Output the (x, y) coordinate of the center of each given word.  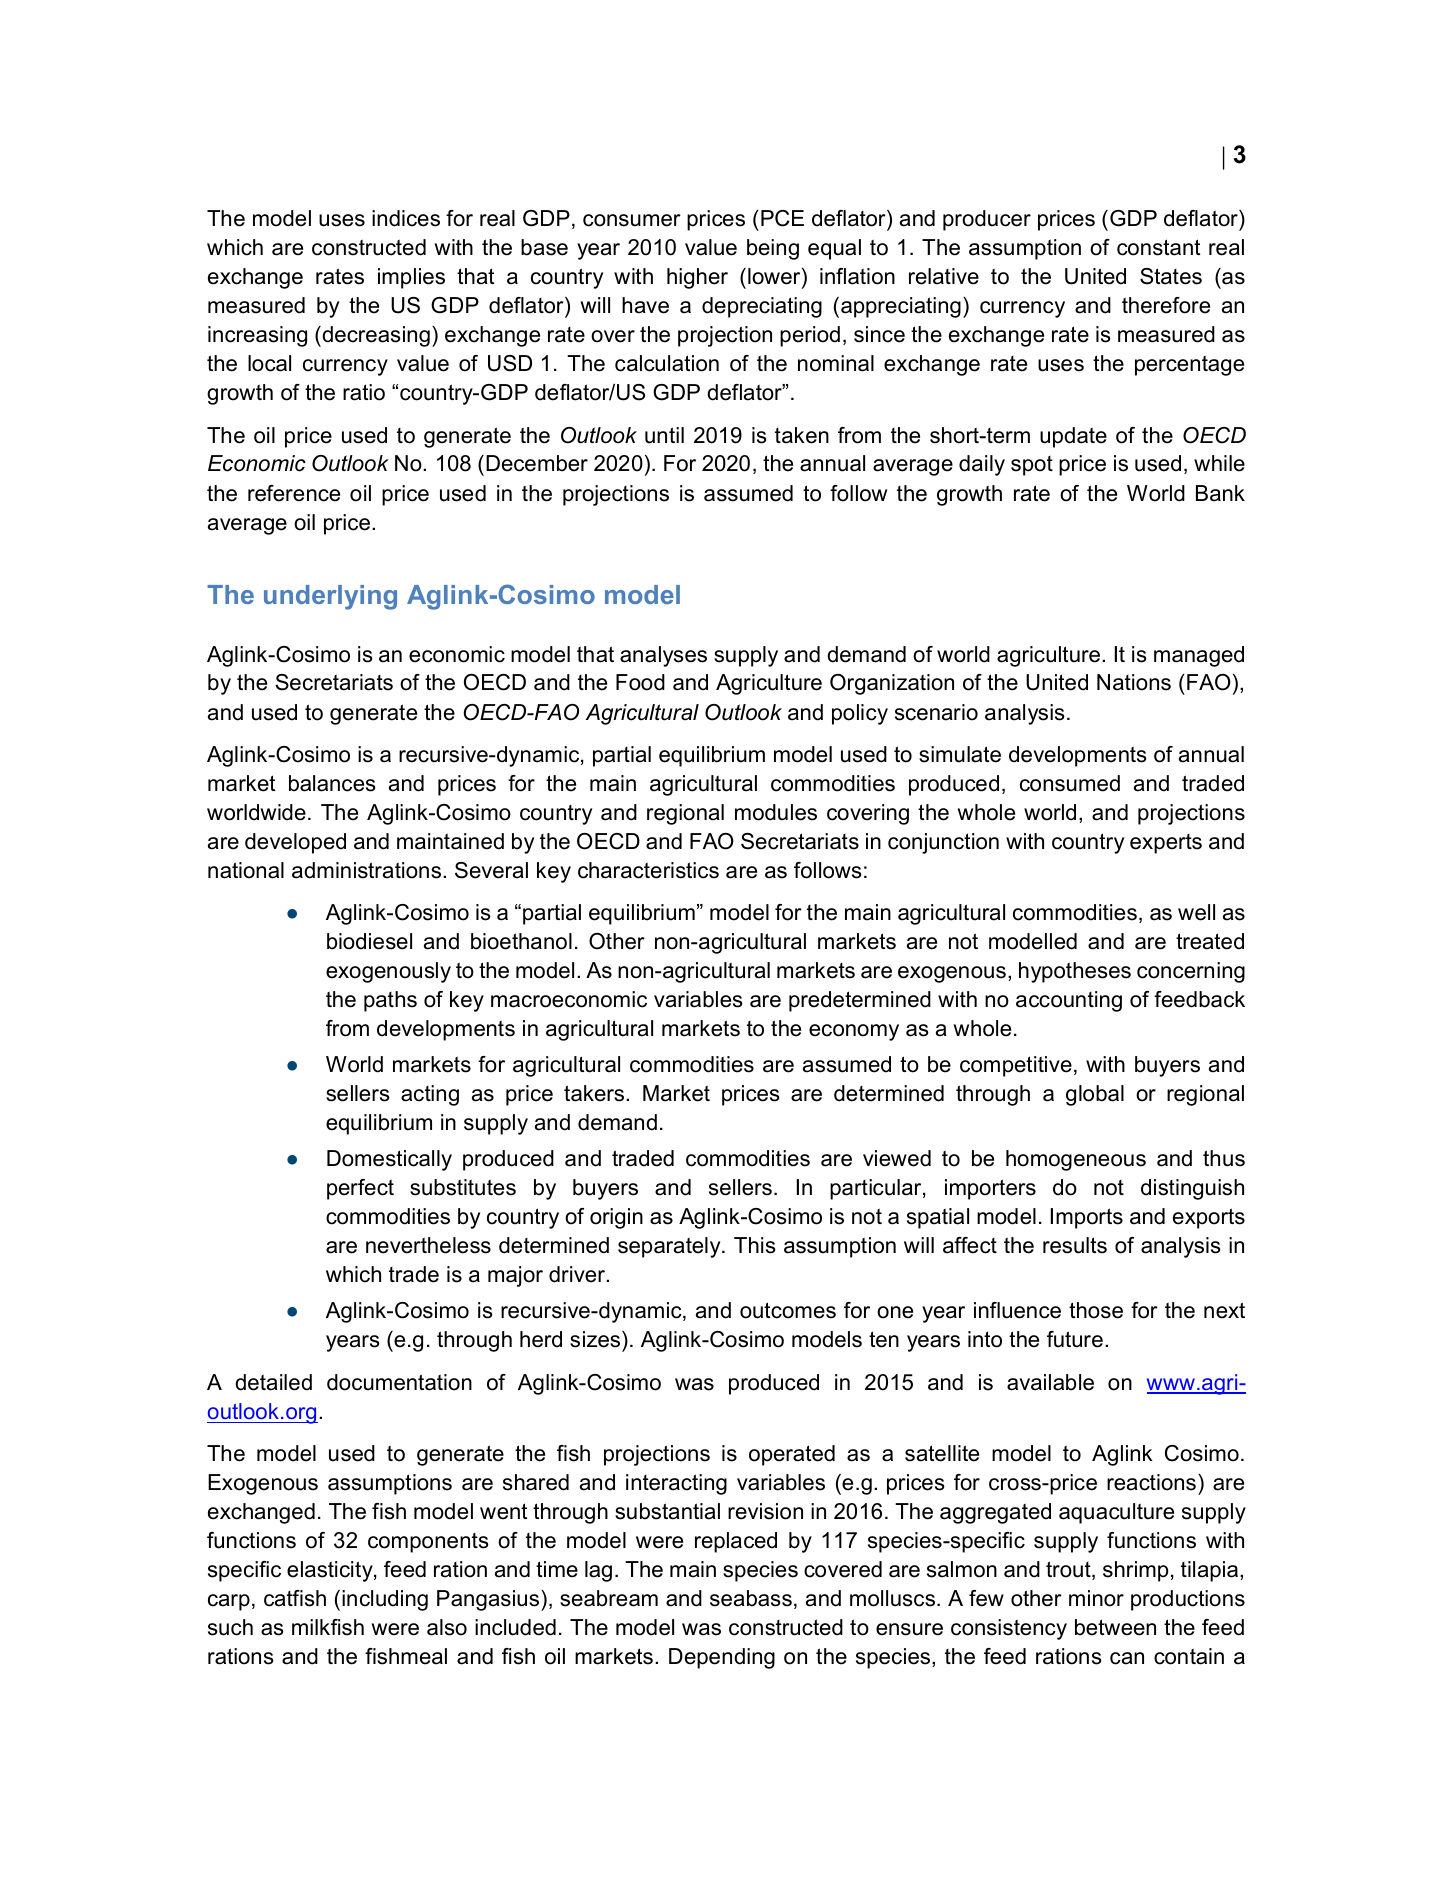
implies (411, 278)
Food (640, 682)
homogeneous (1076, 1160)
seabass (751, 1598)
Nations (1134, 682)
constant (1158, 247)
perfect (360, 1189)
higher (697, 278)
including (385, 1600)
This (755, 1245)
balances (332, 783)
